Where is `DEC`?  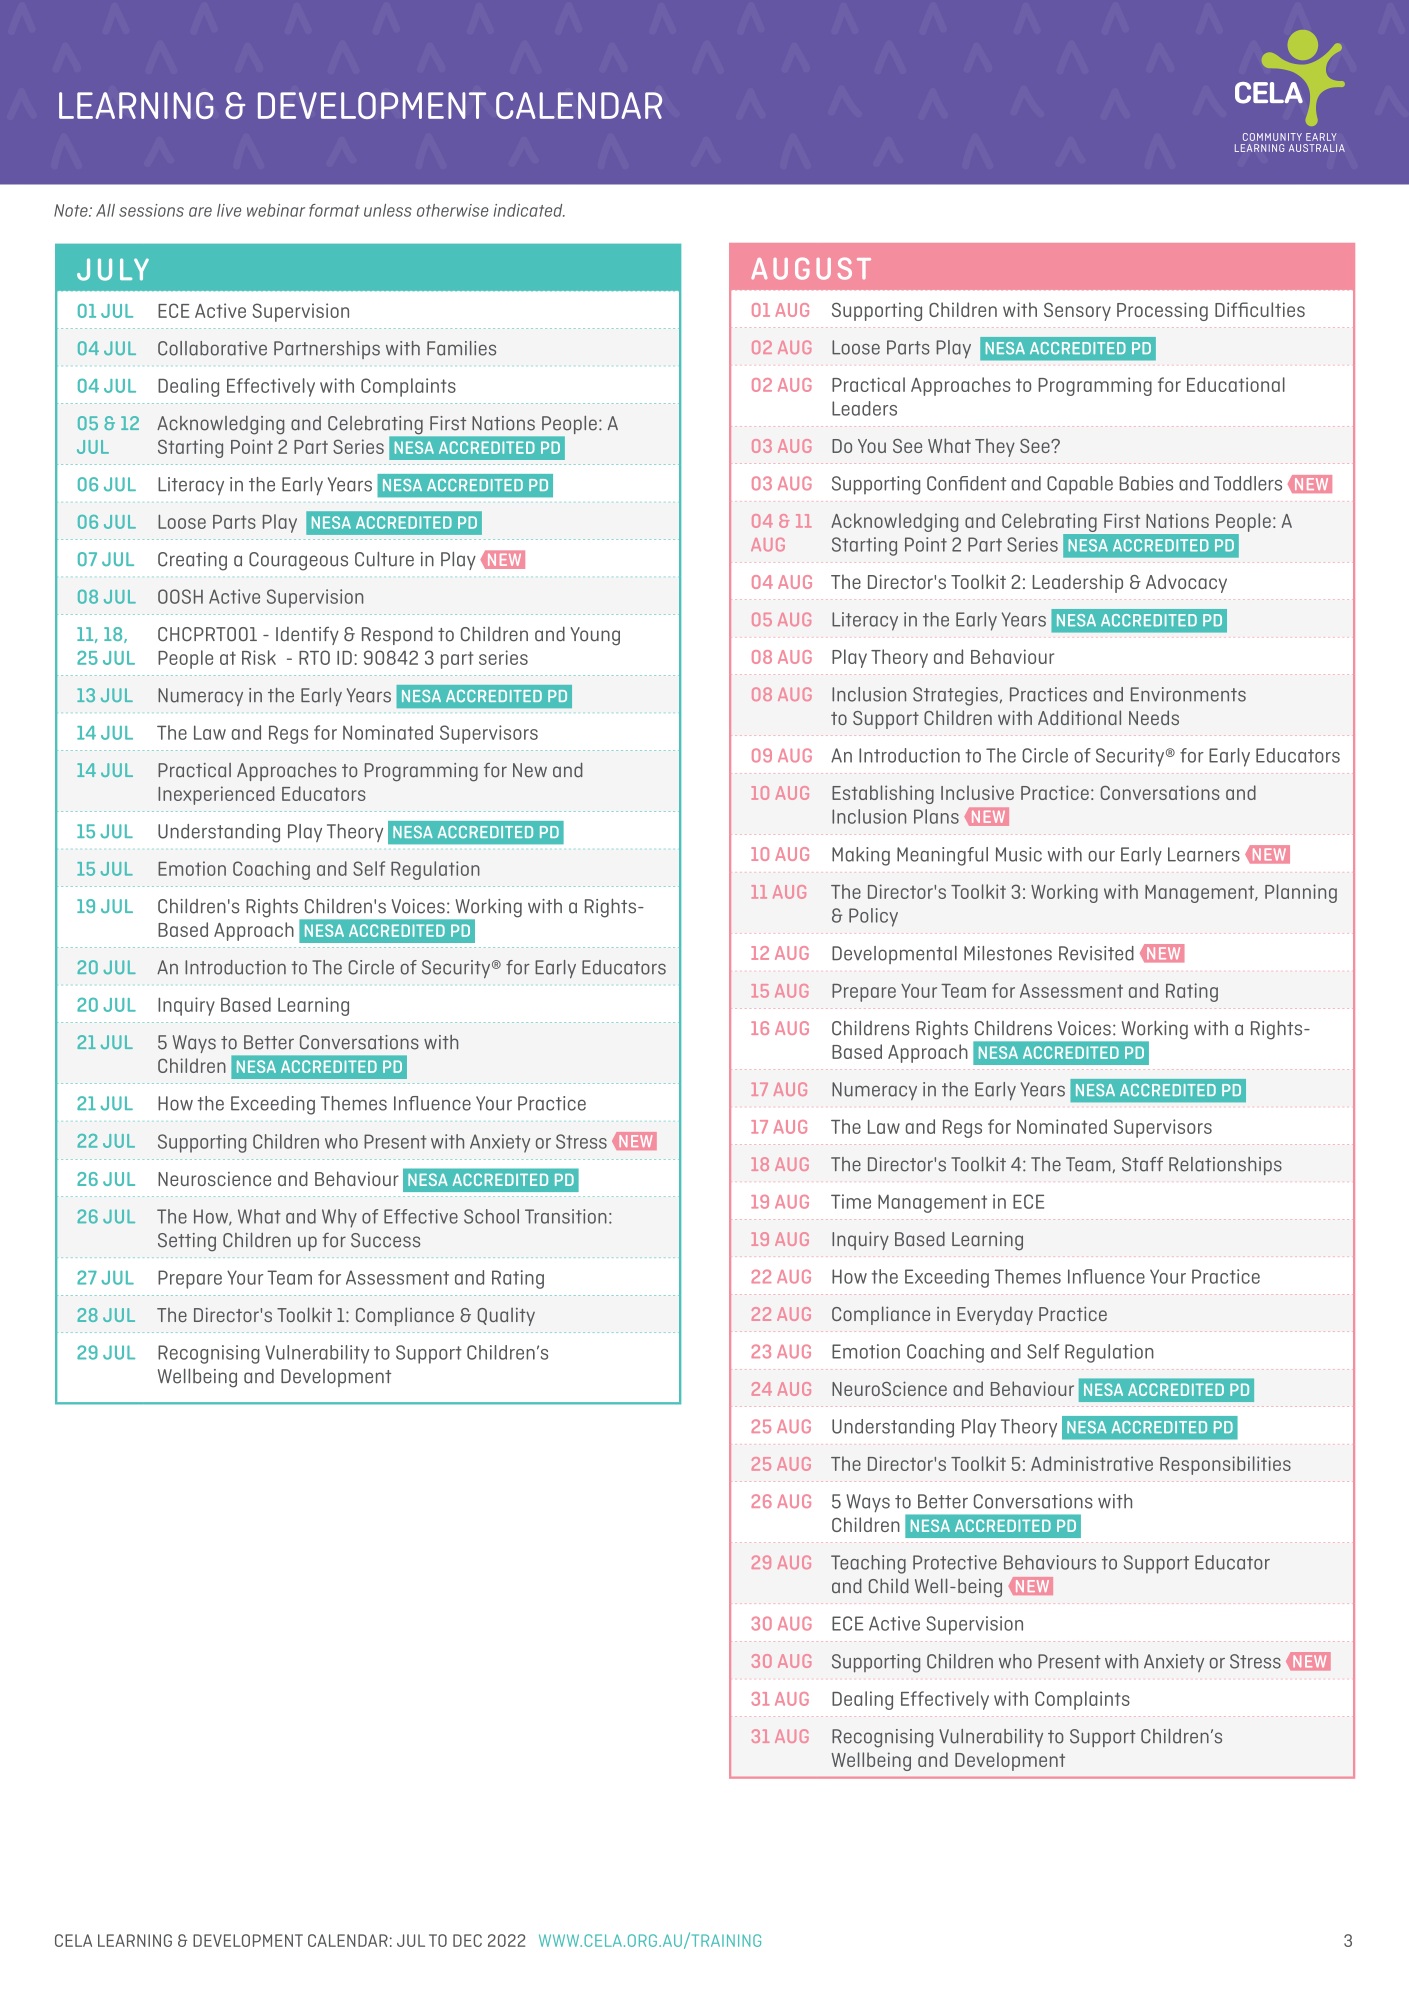 DEC is located at coordinates (467, 1940).
